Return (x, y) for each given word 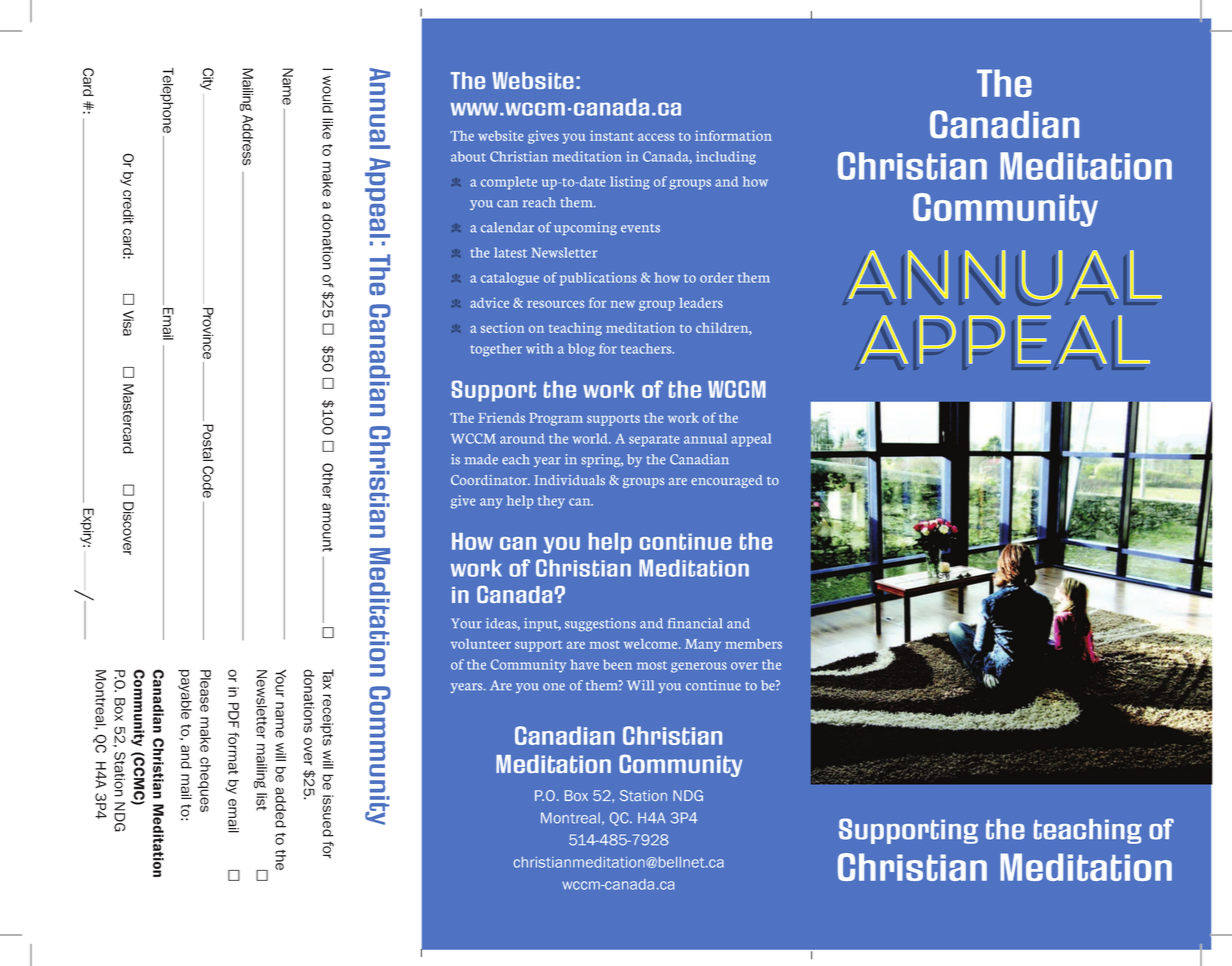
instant (612, 135)
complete (509, 183)
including (726, 158)
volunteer (481, 644)
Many (703, 645)
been (617, 664)
